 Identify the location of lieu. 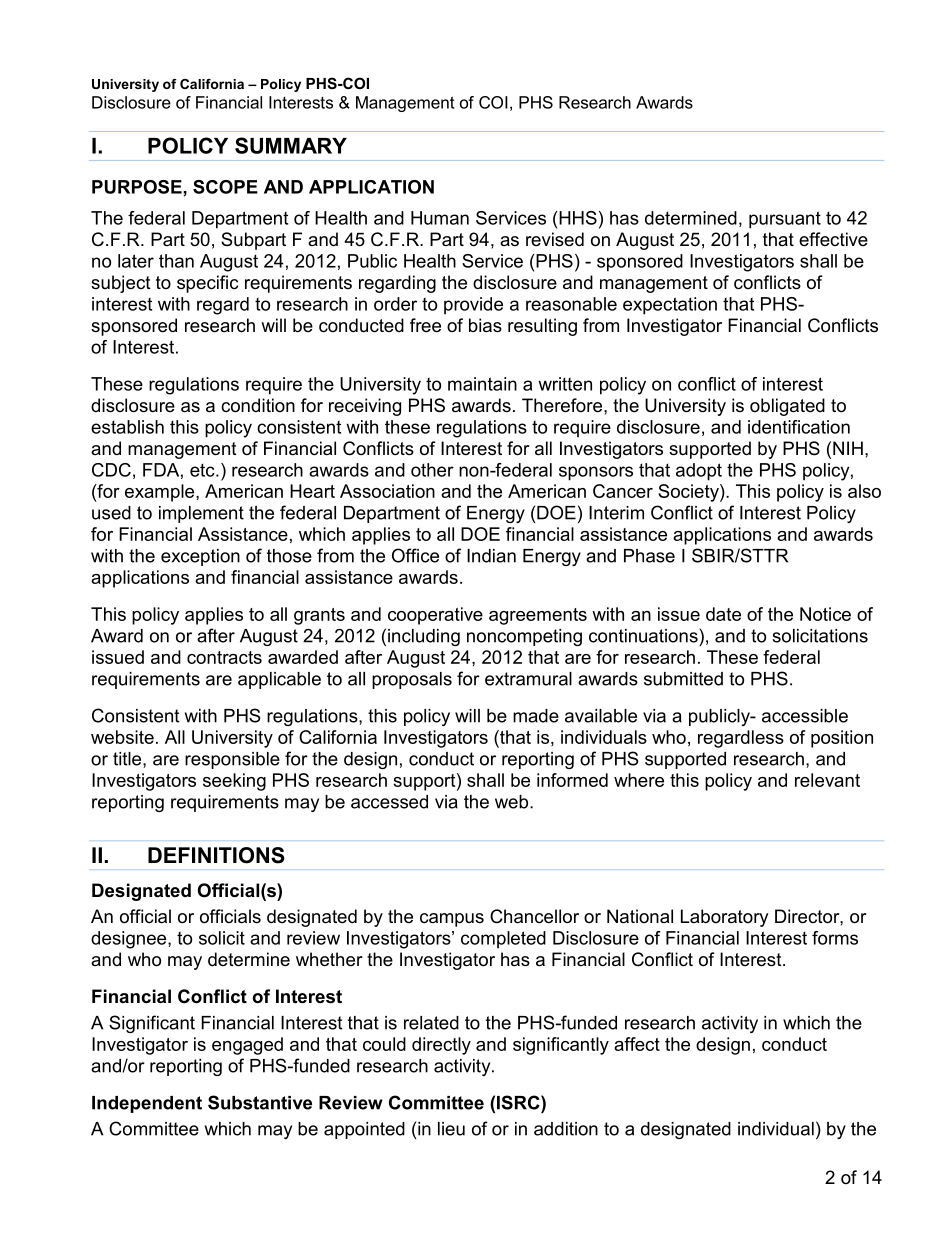
(451, 1129).
